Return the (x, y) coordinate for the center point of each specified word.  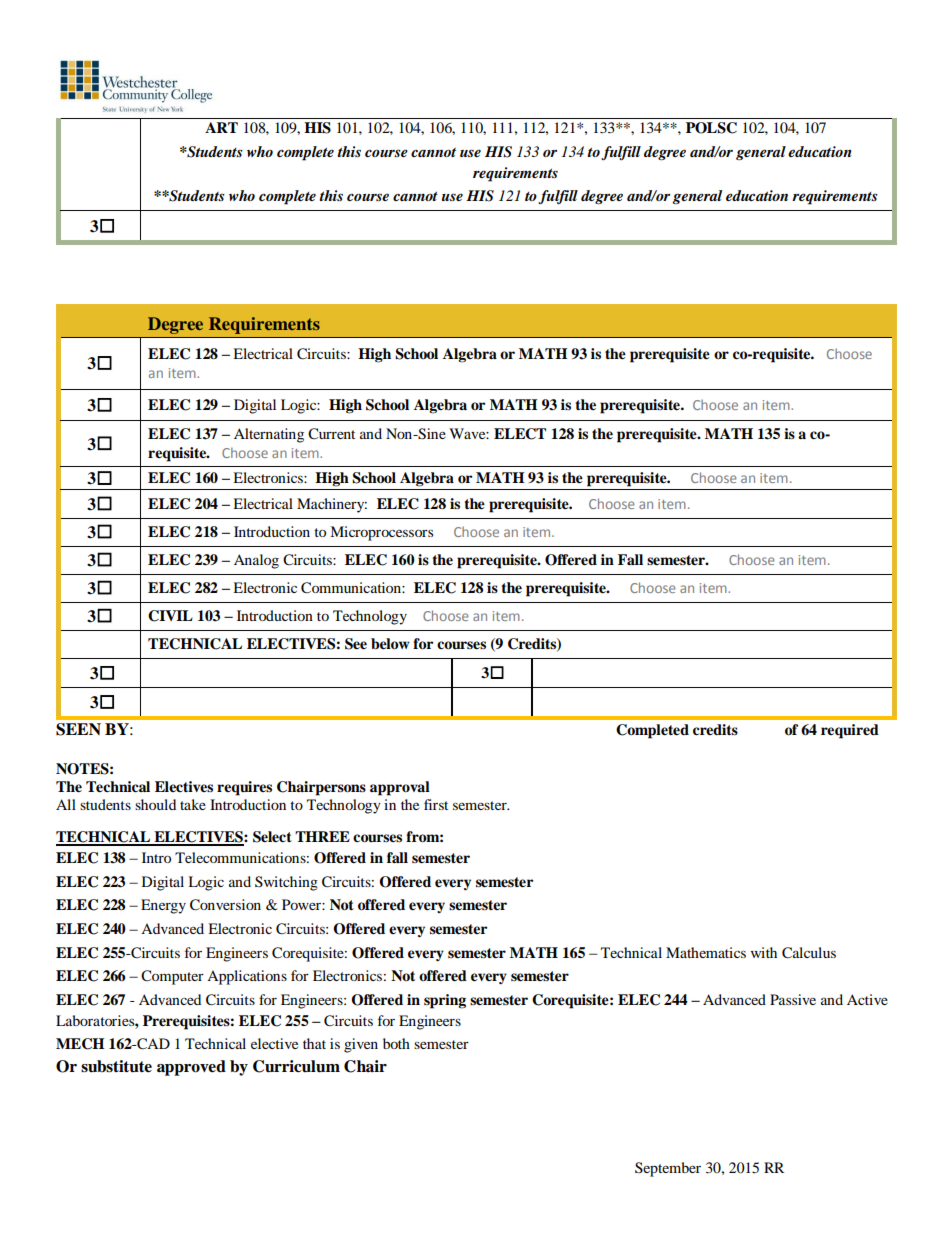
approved (191, 1068)
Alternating (269, 435)
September (668, 1169)
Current (331, 434)
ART (221, 127)
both (396, 1043)
